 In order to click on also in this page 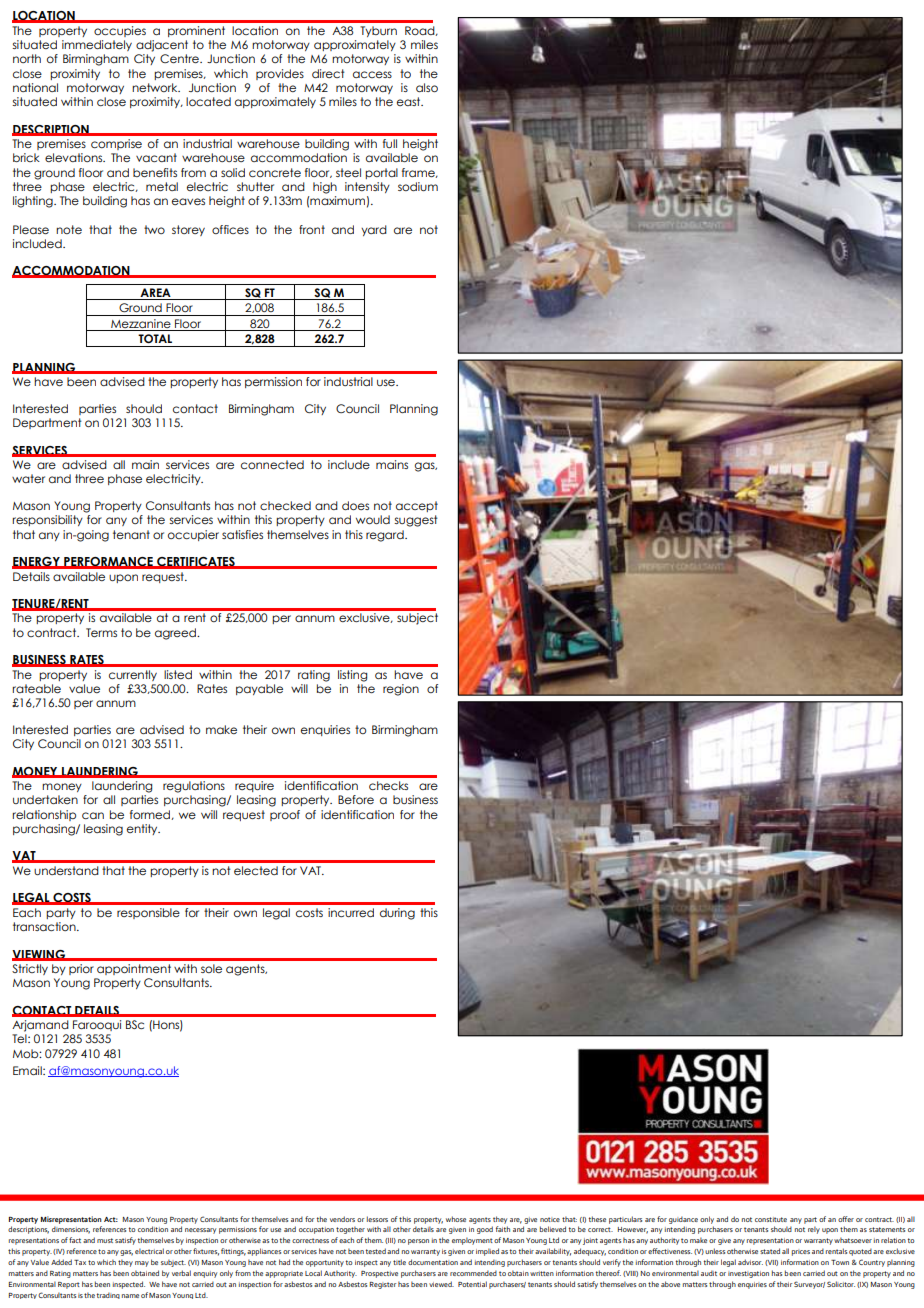, I will do `click(427, 87)`.
